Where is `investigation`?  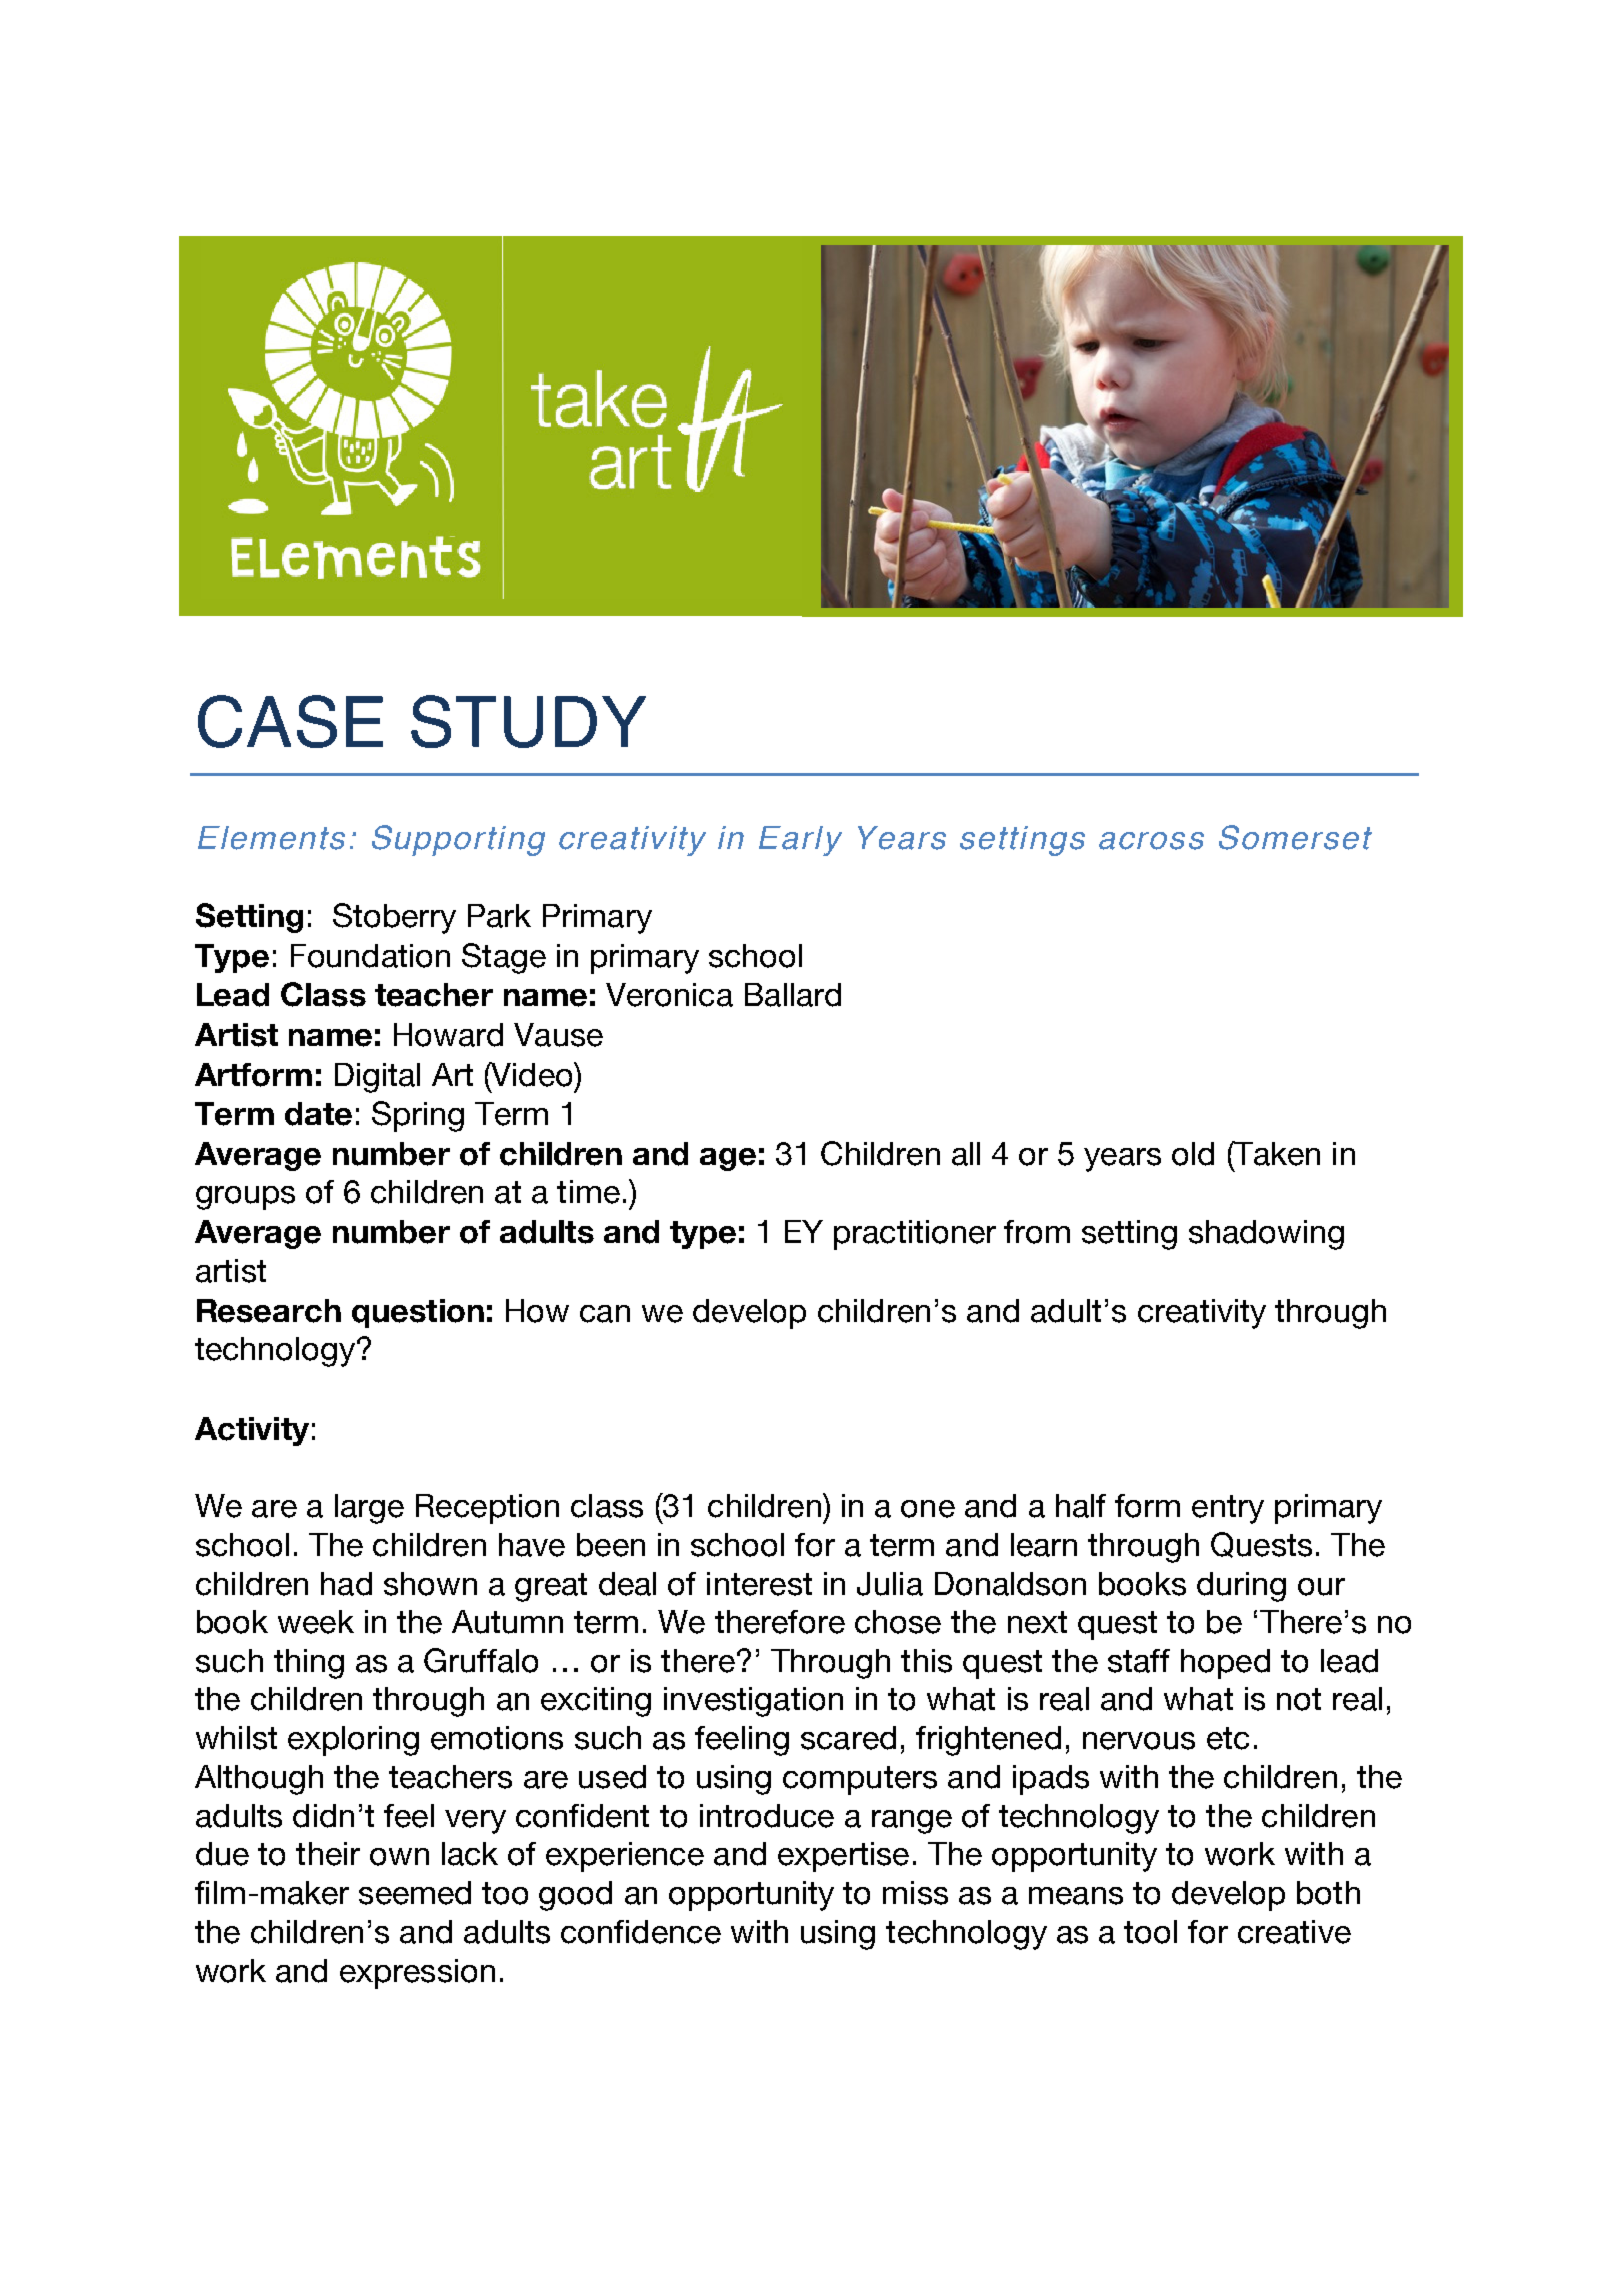 investigation is located at coordinates (753, 1702).
